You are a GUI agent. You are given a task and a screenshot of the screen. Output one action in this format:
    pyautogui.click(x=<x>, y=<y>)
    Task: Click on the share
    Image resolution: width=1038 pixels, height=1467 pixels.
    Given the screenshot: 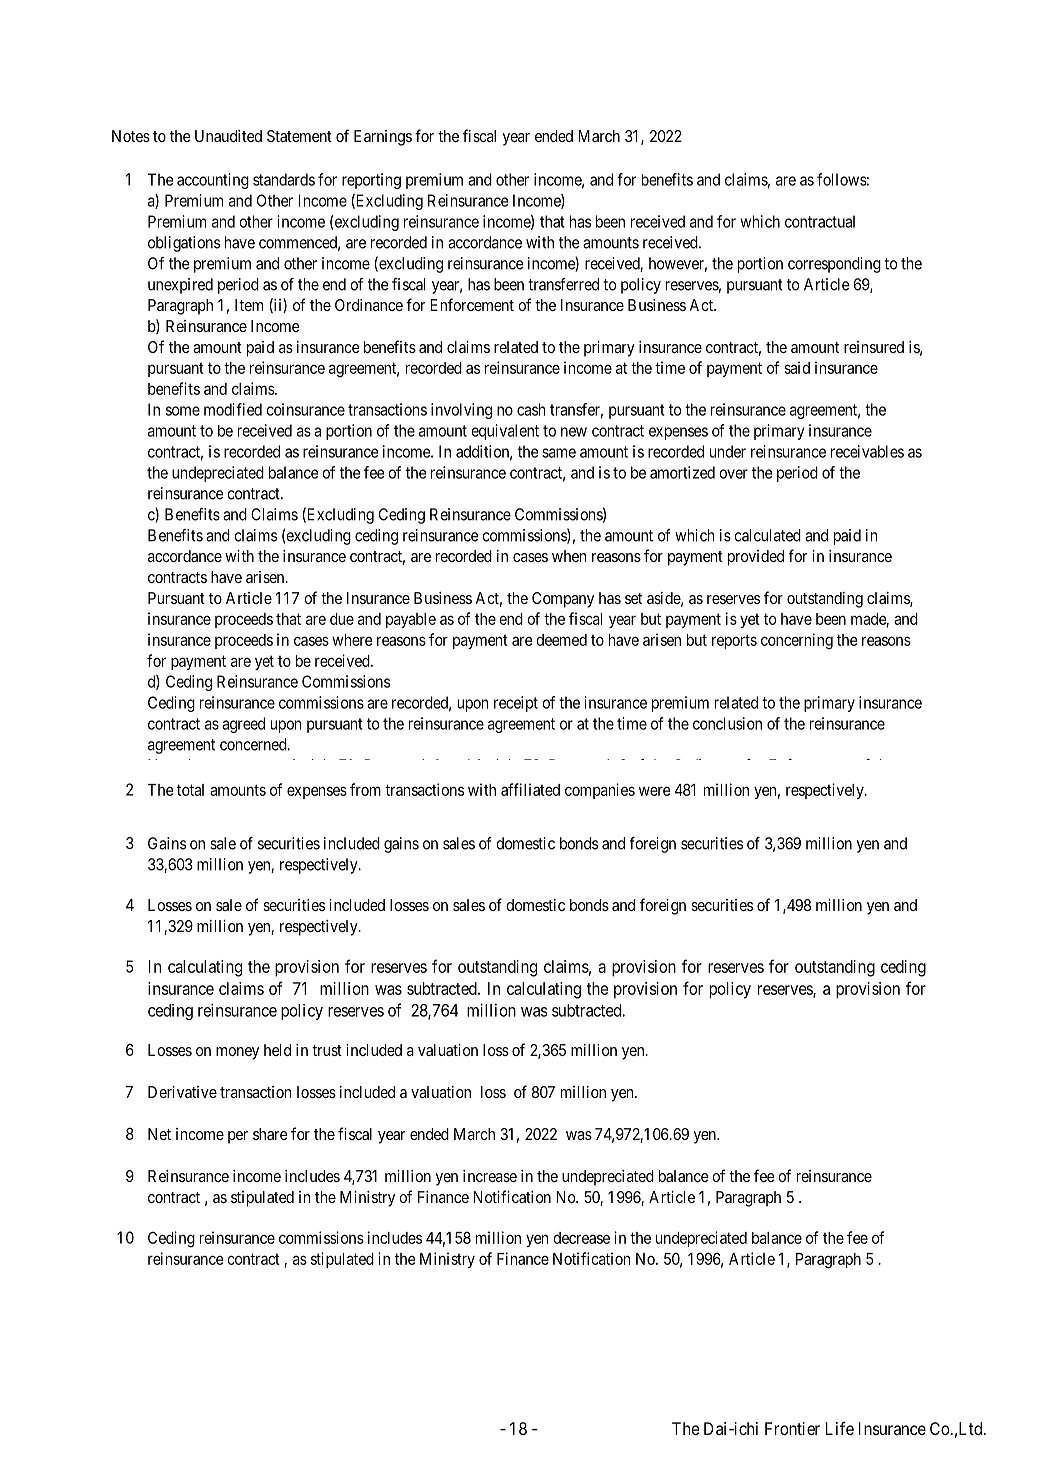 What is the action you would take?
    pyautogui.click(x=270, y=1134)
